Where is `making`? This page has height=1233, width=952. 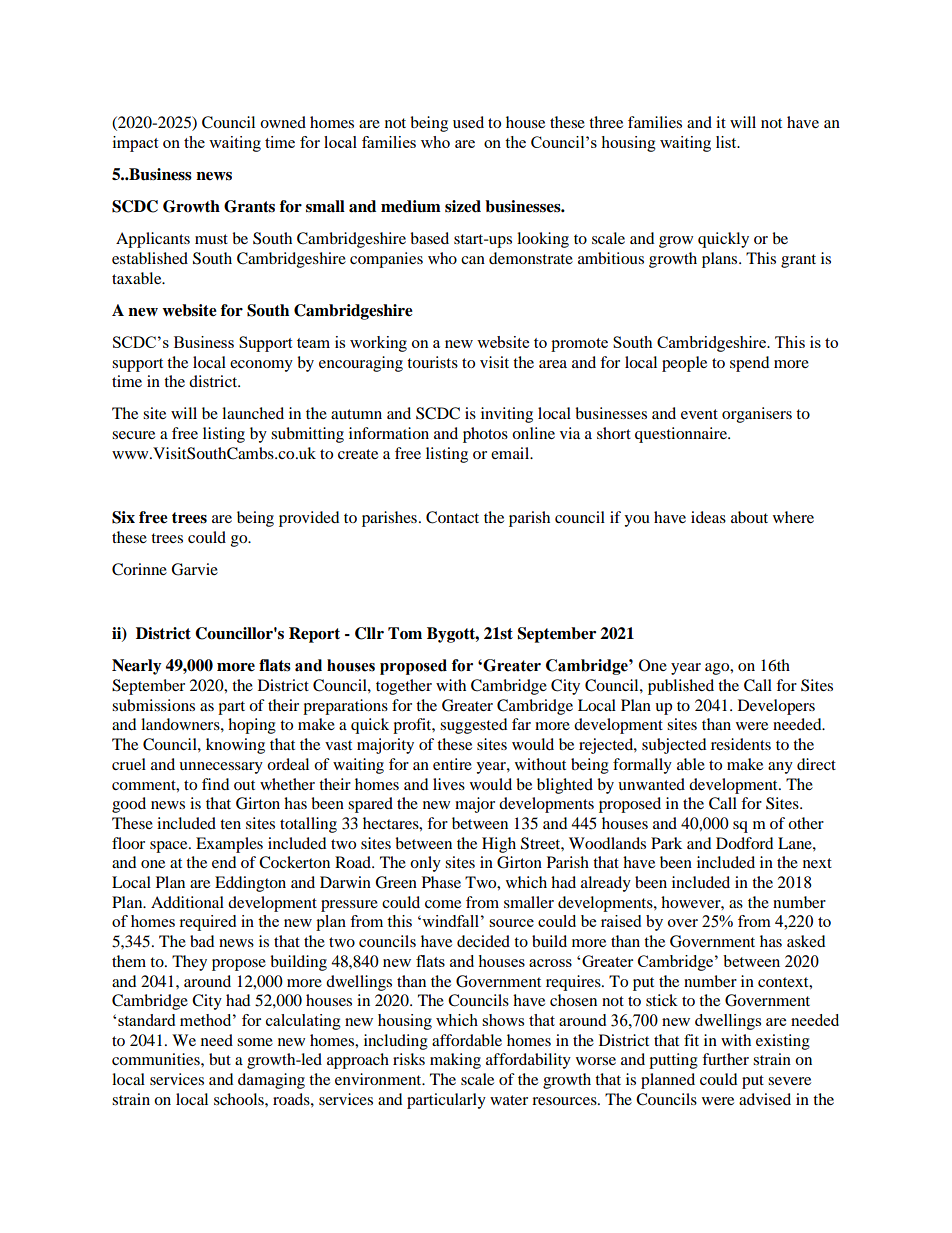 making is located at coordinates (455, 1061).
